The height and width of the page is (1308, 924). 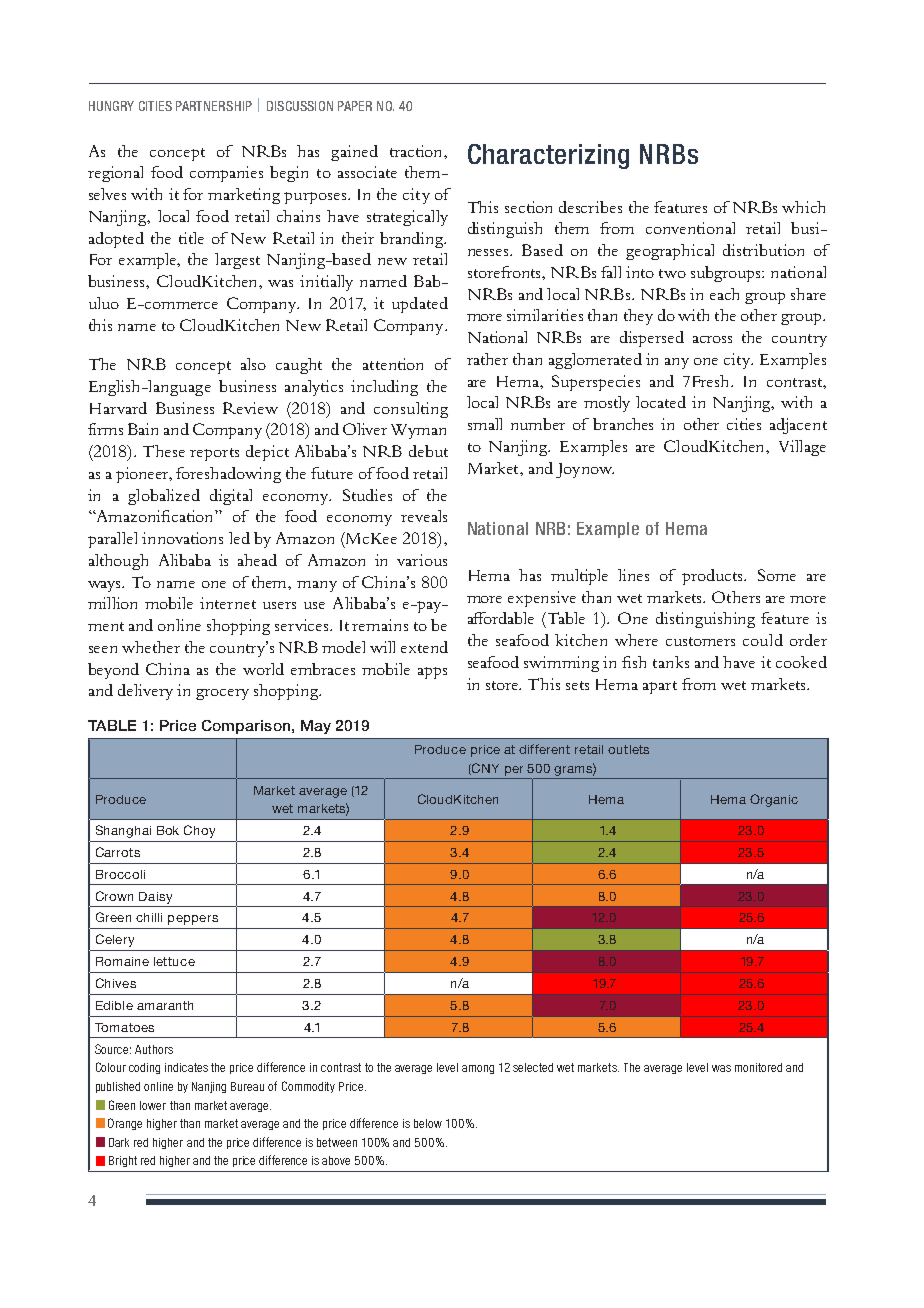 I want to click on which, so click(x=803, y=207).
